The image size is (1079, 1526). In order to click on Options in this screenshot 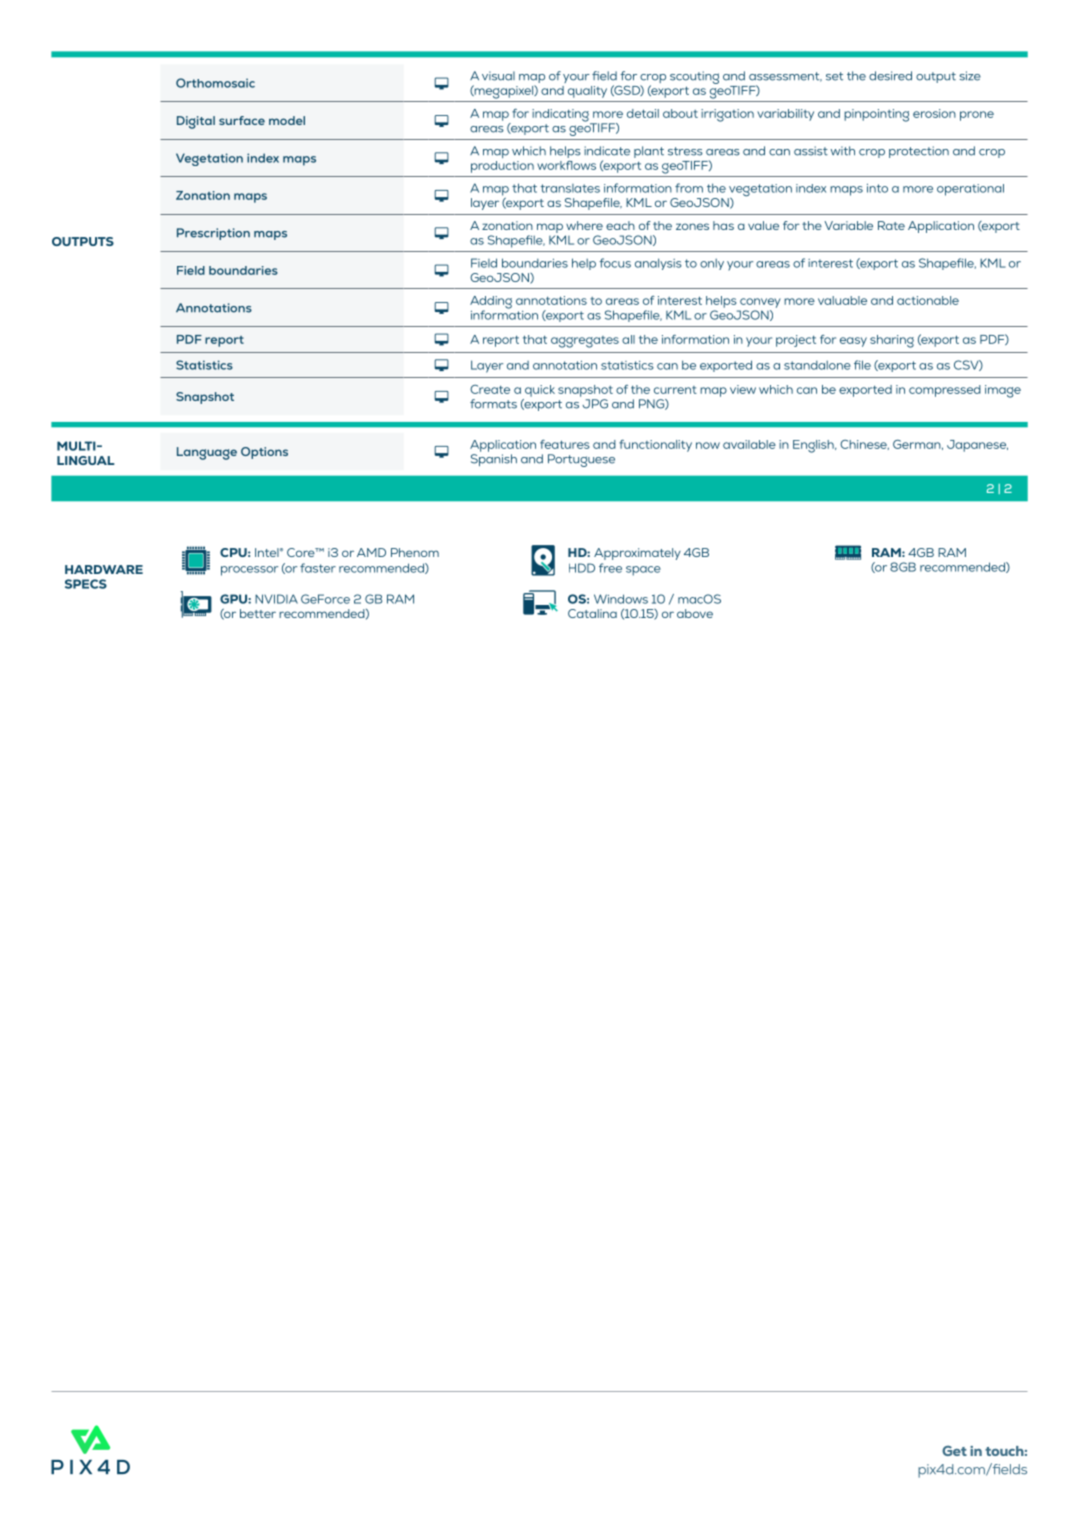, I will do `click(264, 453)`.
